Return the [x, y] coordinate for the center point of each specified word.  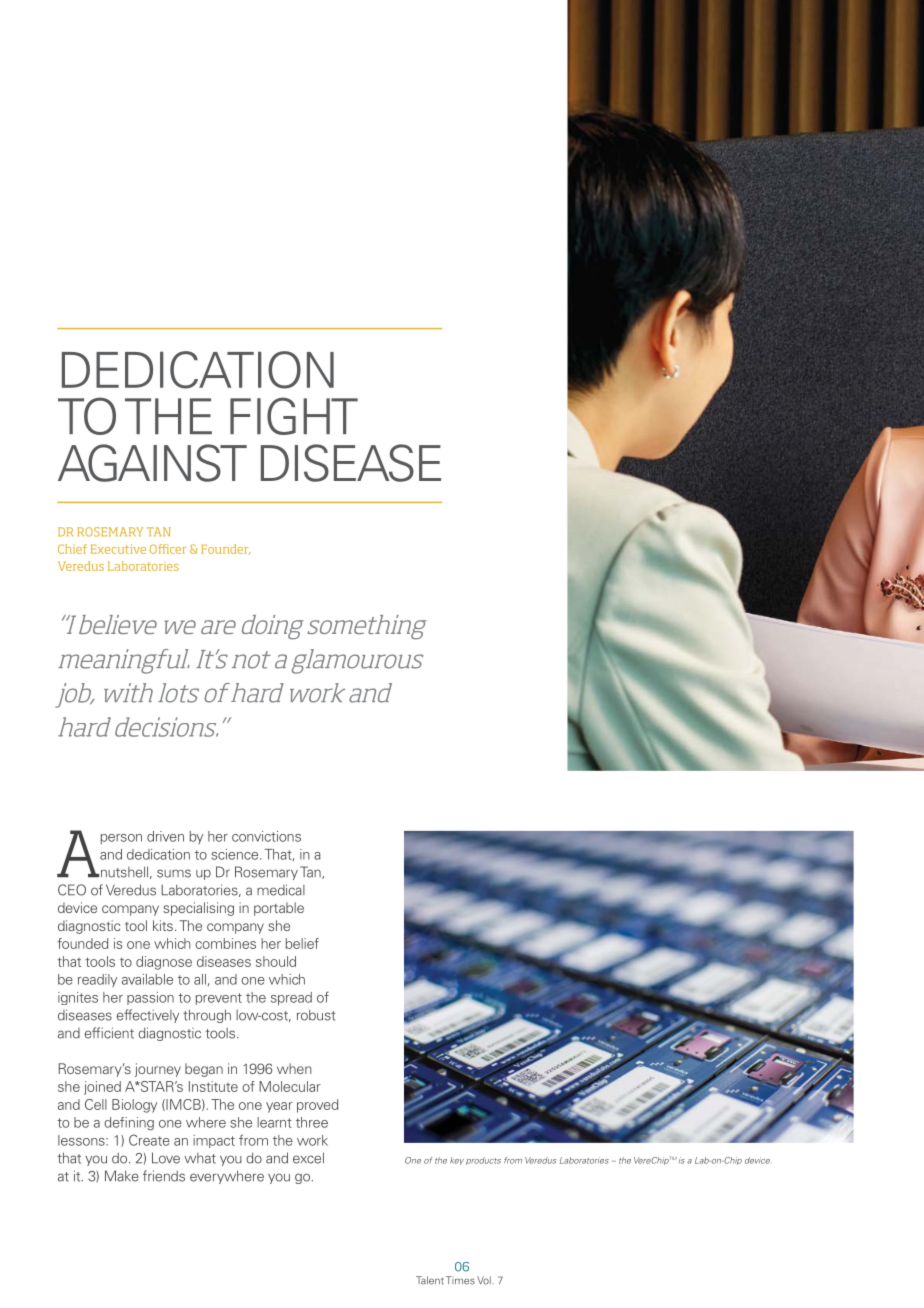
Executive [118, 549]
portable [279, 909]
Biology [134, 1106]
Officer [168, 549]
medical [281, 890]
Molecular [290, 1086]
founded [82, 943]
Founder [226, 549]
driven [165, 836]
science [236, 854]
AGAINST [152, 463]
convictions [266, 836]
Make [122, 1176]
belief [302, 943]
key [457, 1161]
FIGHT [294, 416]
